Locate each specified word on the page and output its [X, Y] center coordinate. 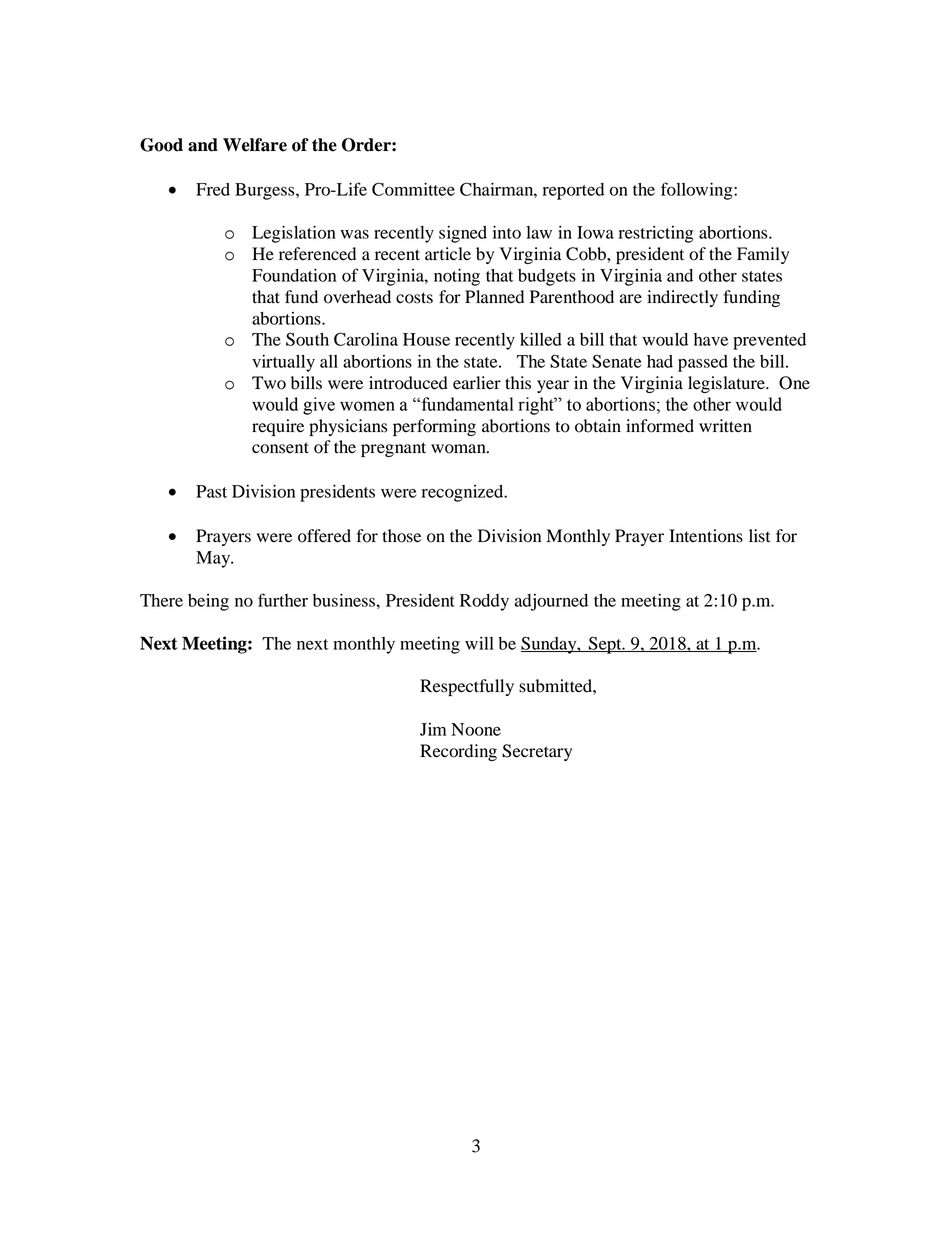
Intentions [706, 536]
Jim [433, 729]
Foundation [294, 275]
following [698, 191]
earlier [477, 382]
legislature [727, 384]
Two [269, 383]
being [208, 602]
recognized [464, 493]
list [759, 536]
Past [211, 491]
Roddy [484, 602]
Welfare [255, 145]
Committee [413, 189]
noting [457, 277]
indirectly [682, 298]
